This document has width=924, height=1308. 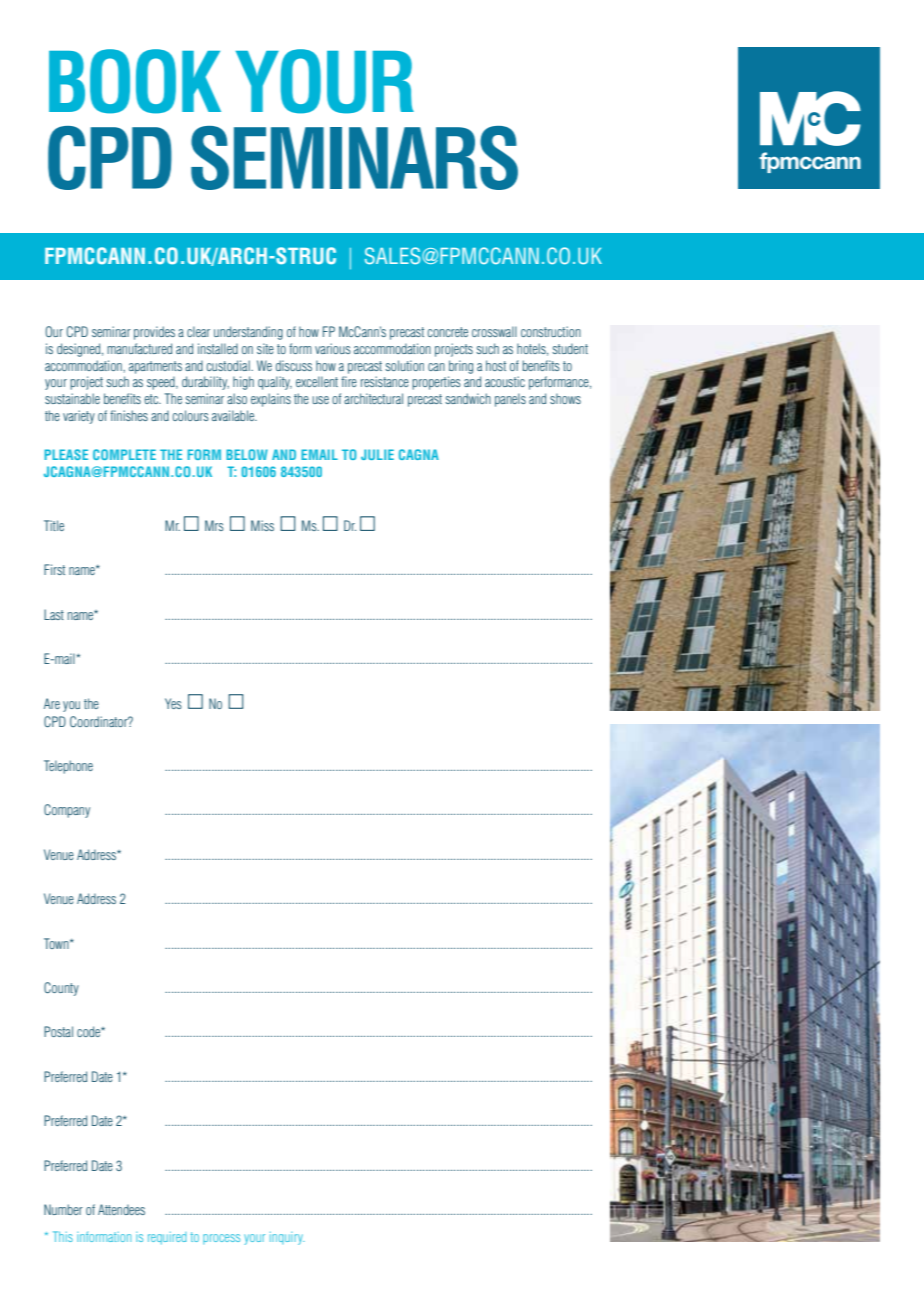 I want to click on JULIE, so click(x=377, y=454).
